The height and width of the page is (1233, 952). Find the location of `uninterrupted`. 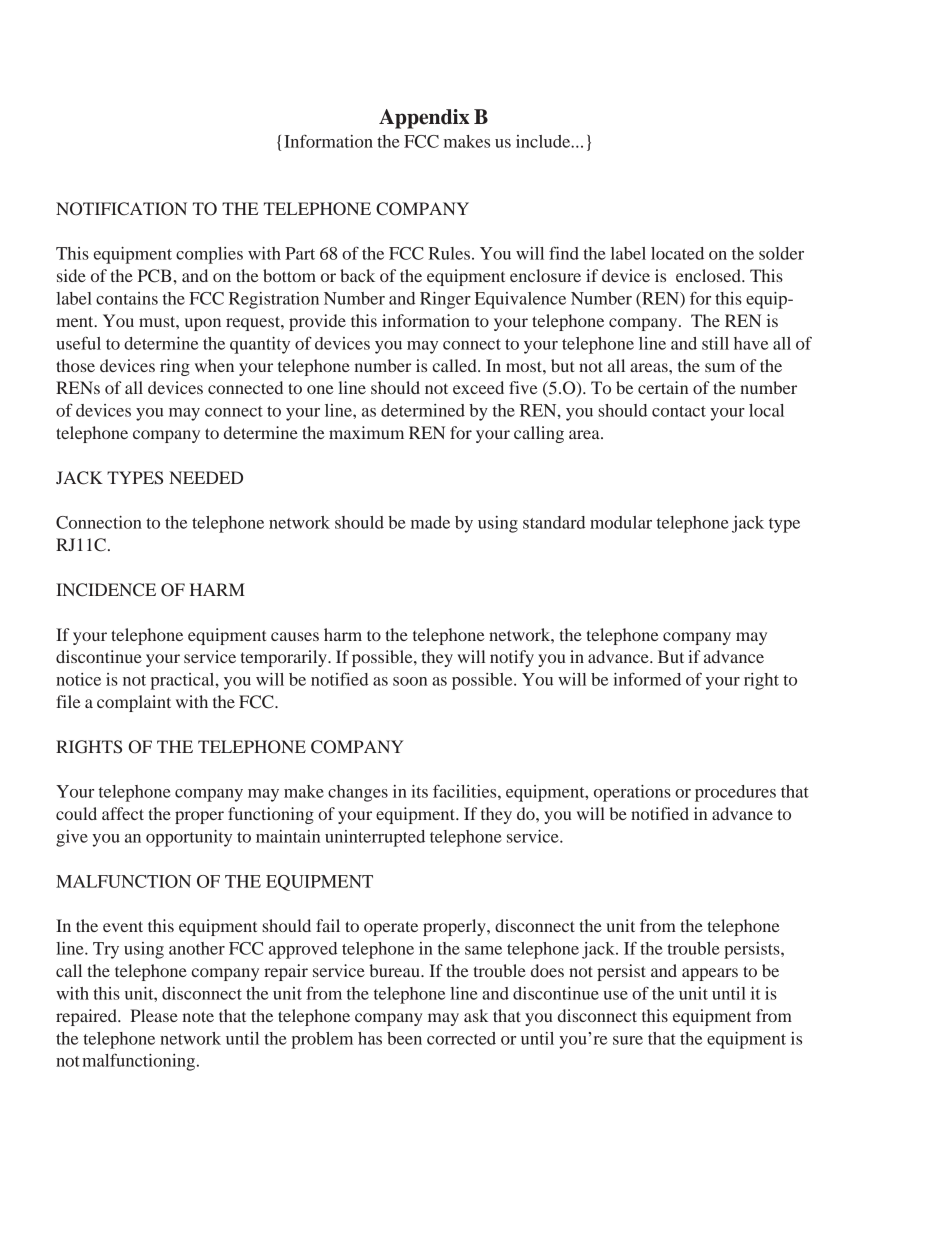

uninterrupted is located at coordinates (375, 838).
